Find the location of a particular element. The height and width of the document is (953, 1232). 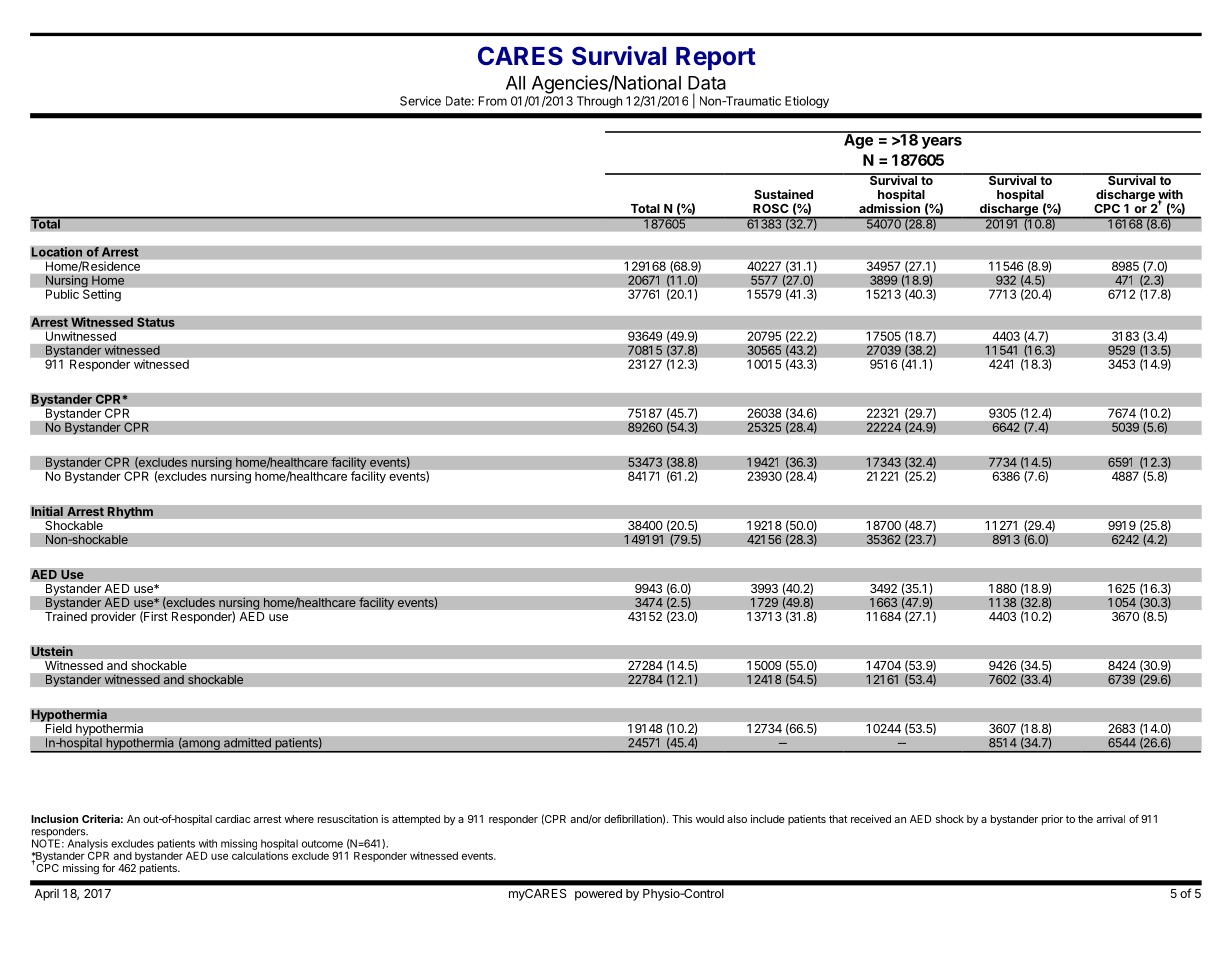

years is located at coordinates (942, 143).
